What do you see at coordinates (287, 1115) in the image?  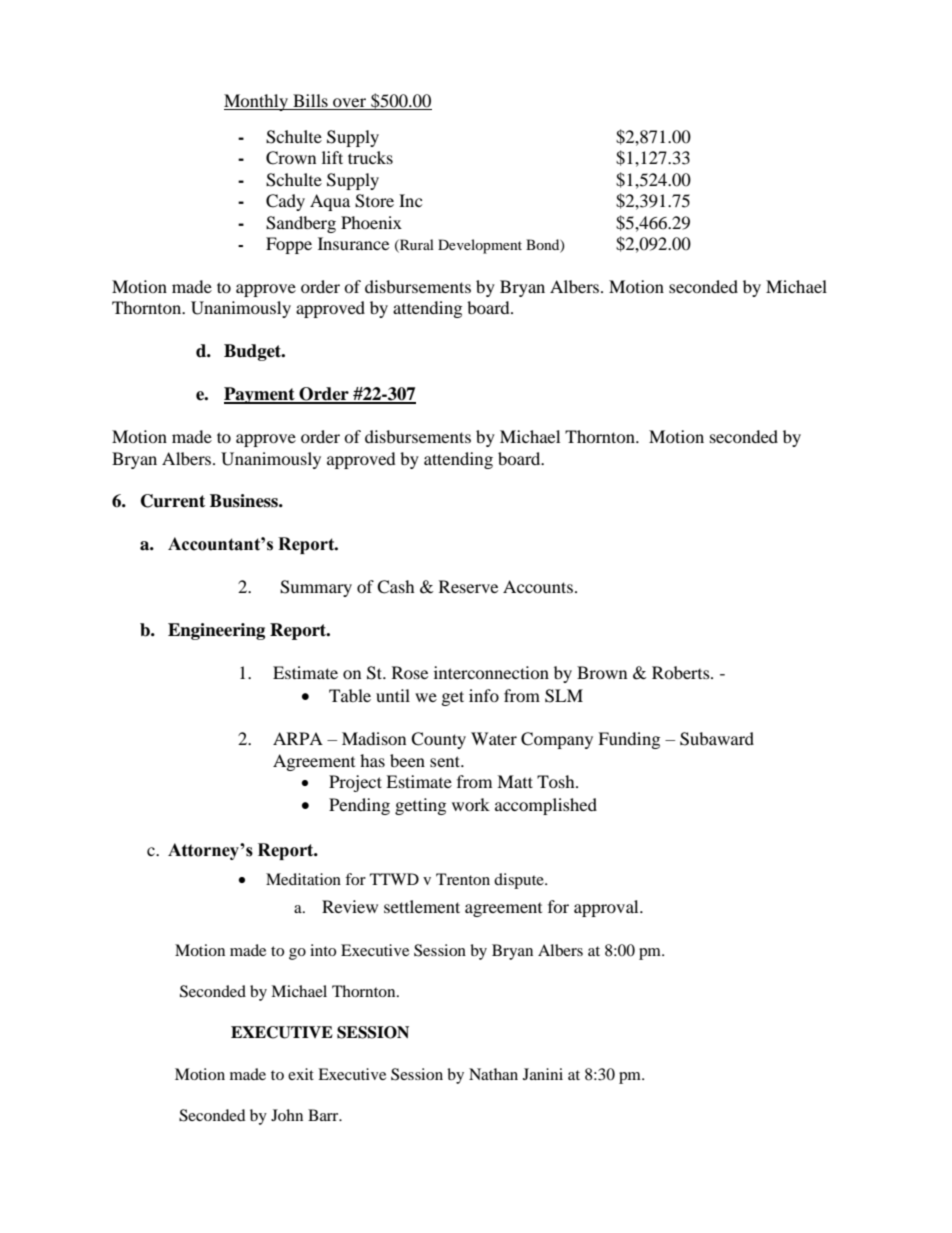 I see `John` at bounding box center [287, 1115].
